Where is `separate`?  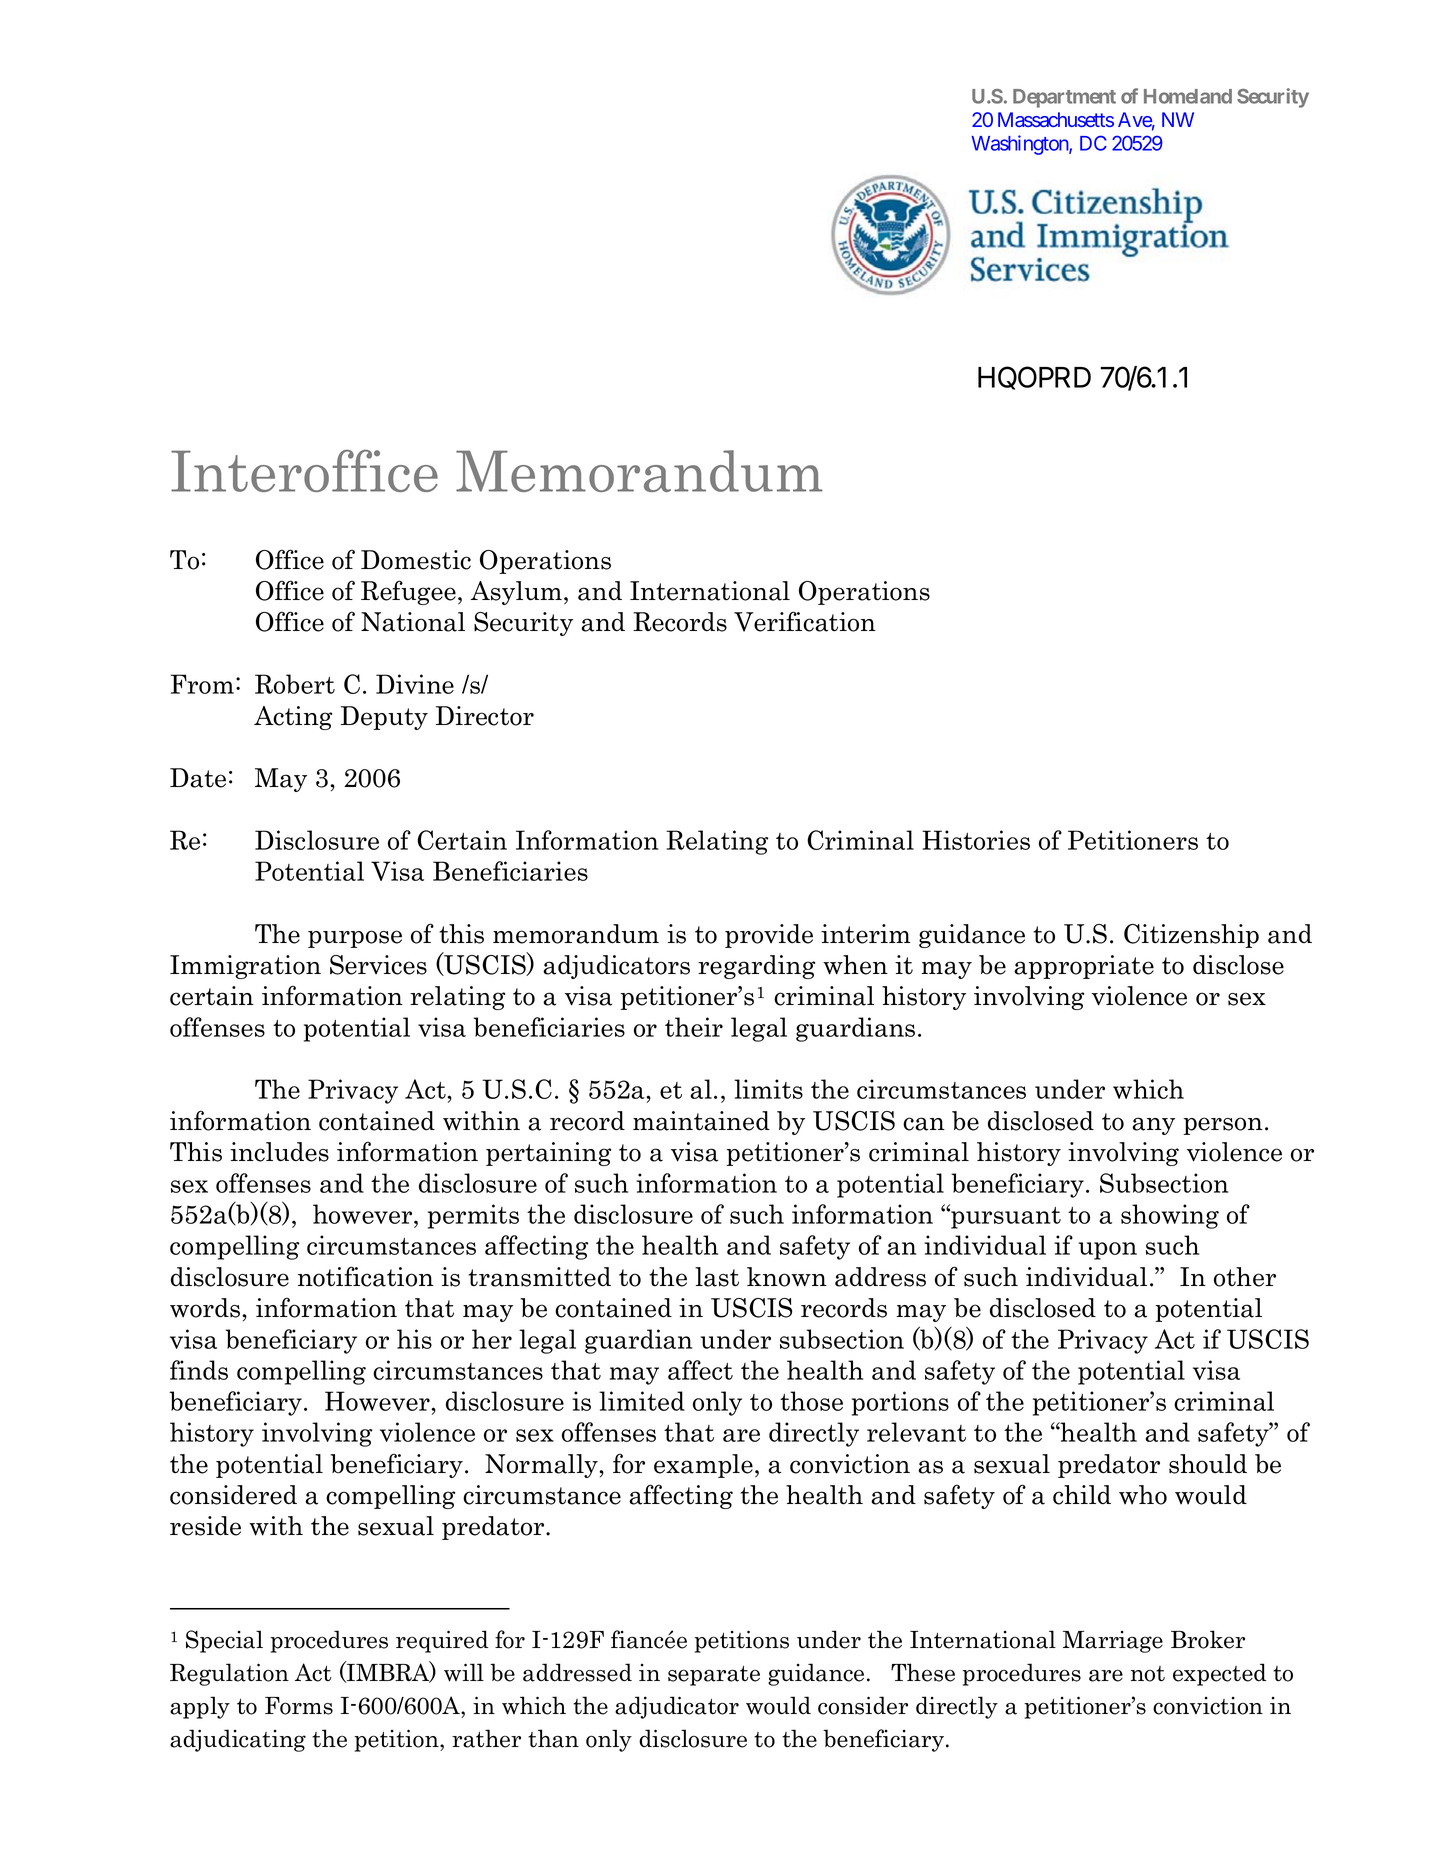
separate is located at coordinates (714, 1676).
